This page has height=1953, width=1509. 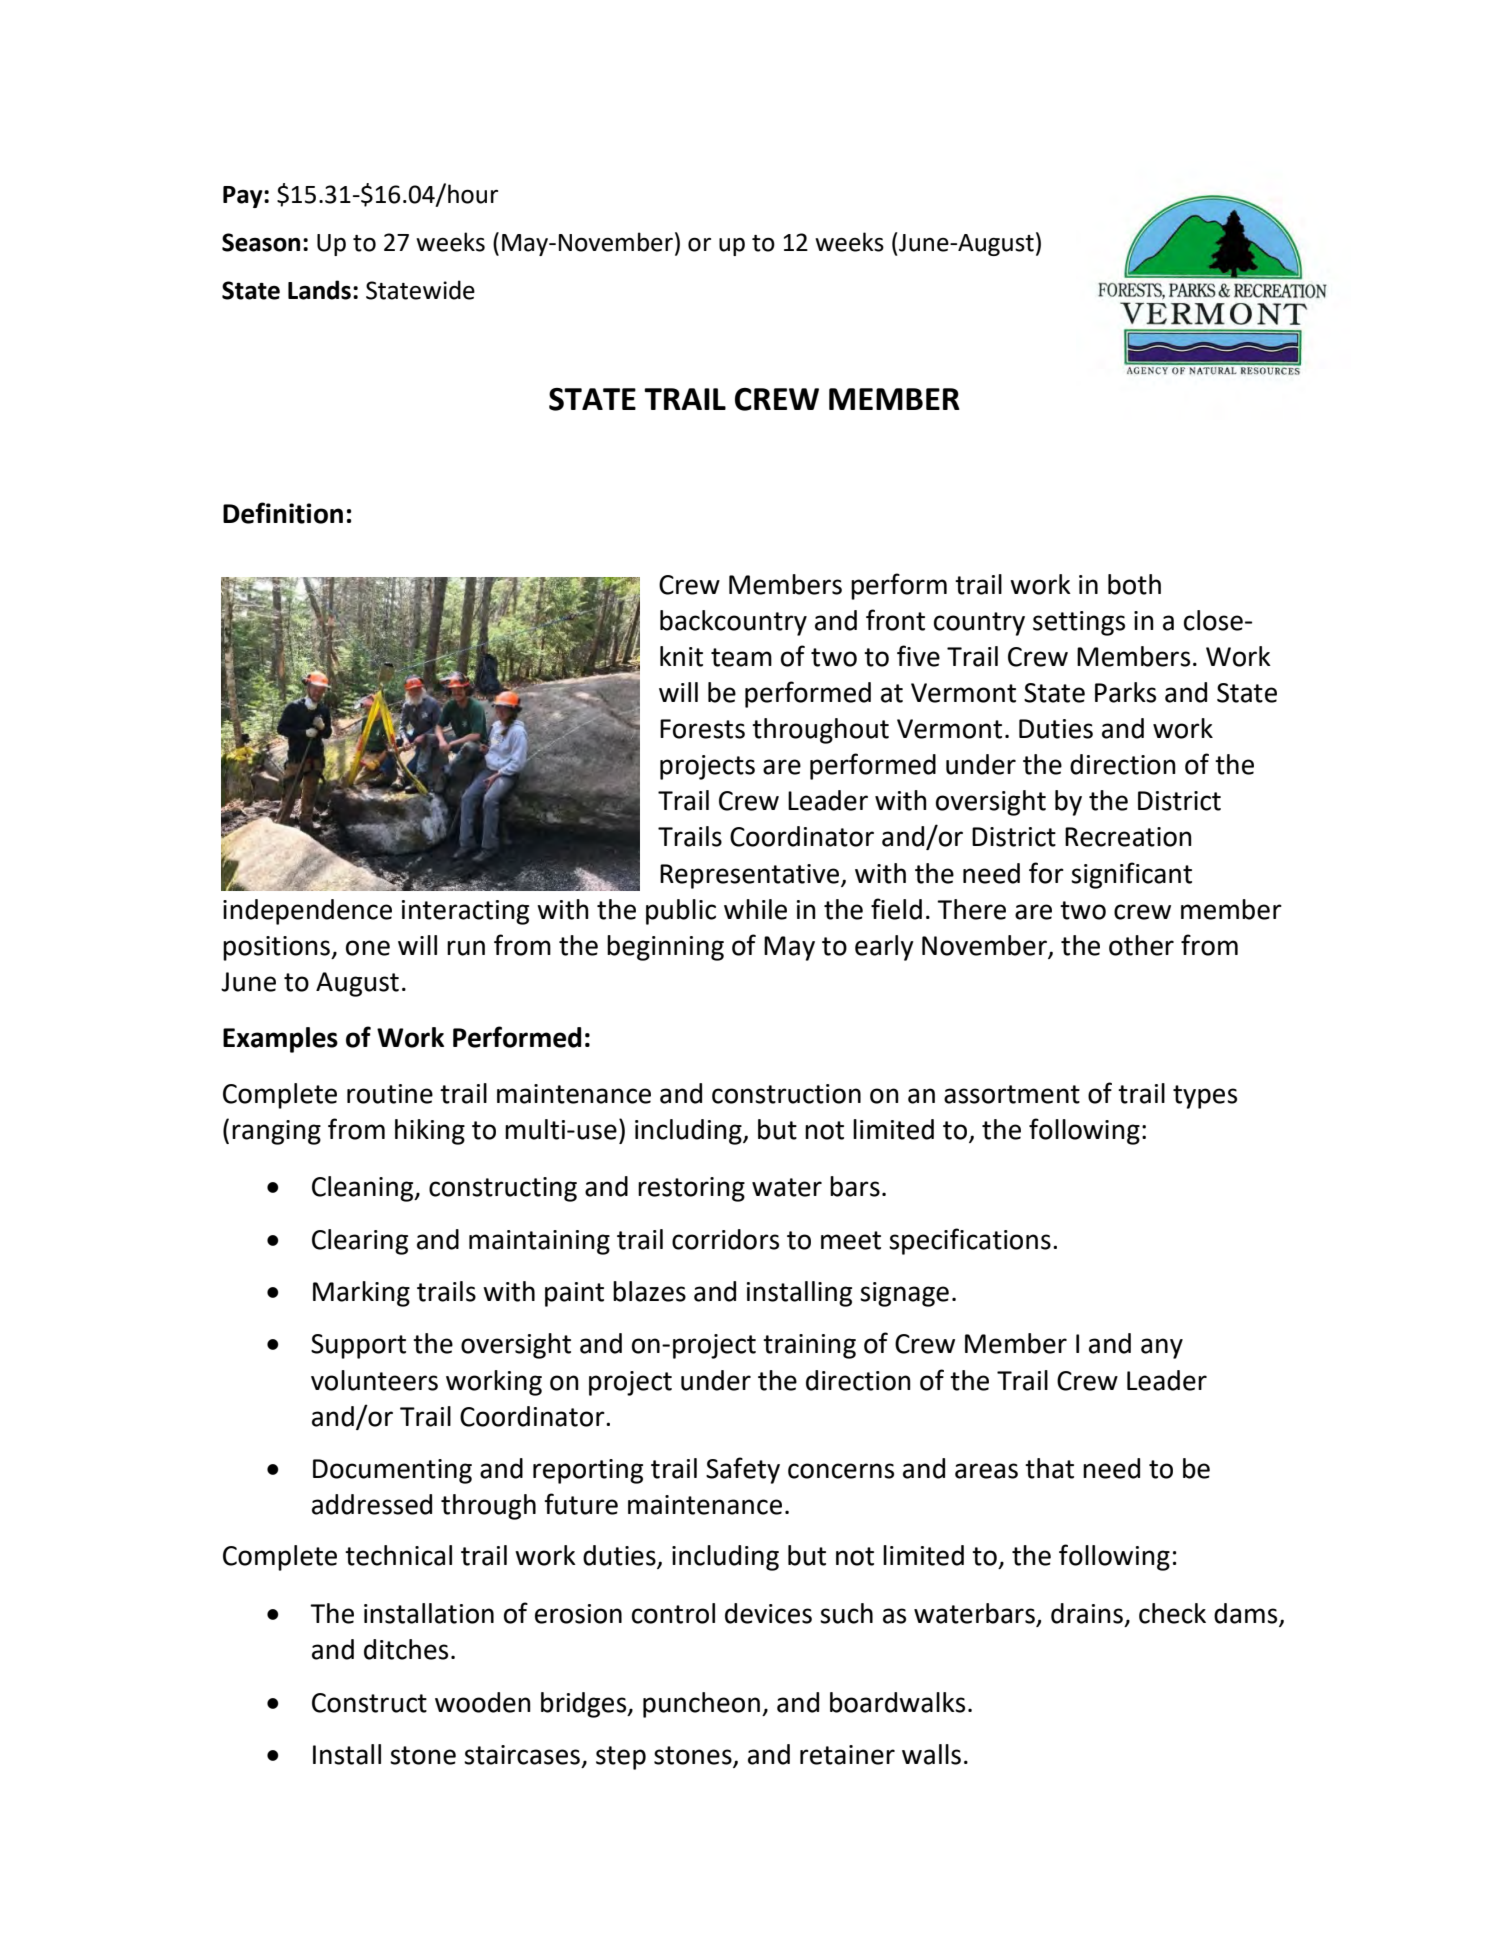 What do you see at coordinates (277, 948) in the page?
I see `positions` at bounding box center [277, 948].
